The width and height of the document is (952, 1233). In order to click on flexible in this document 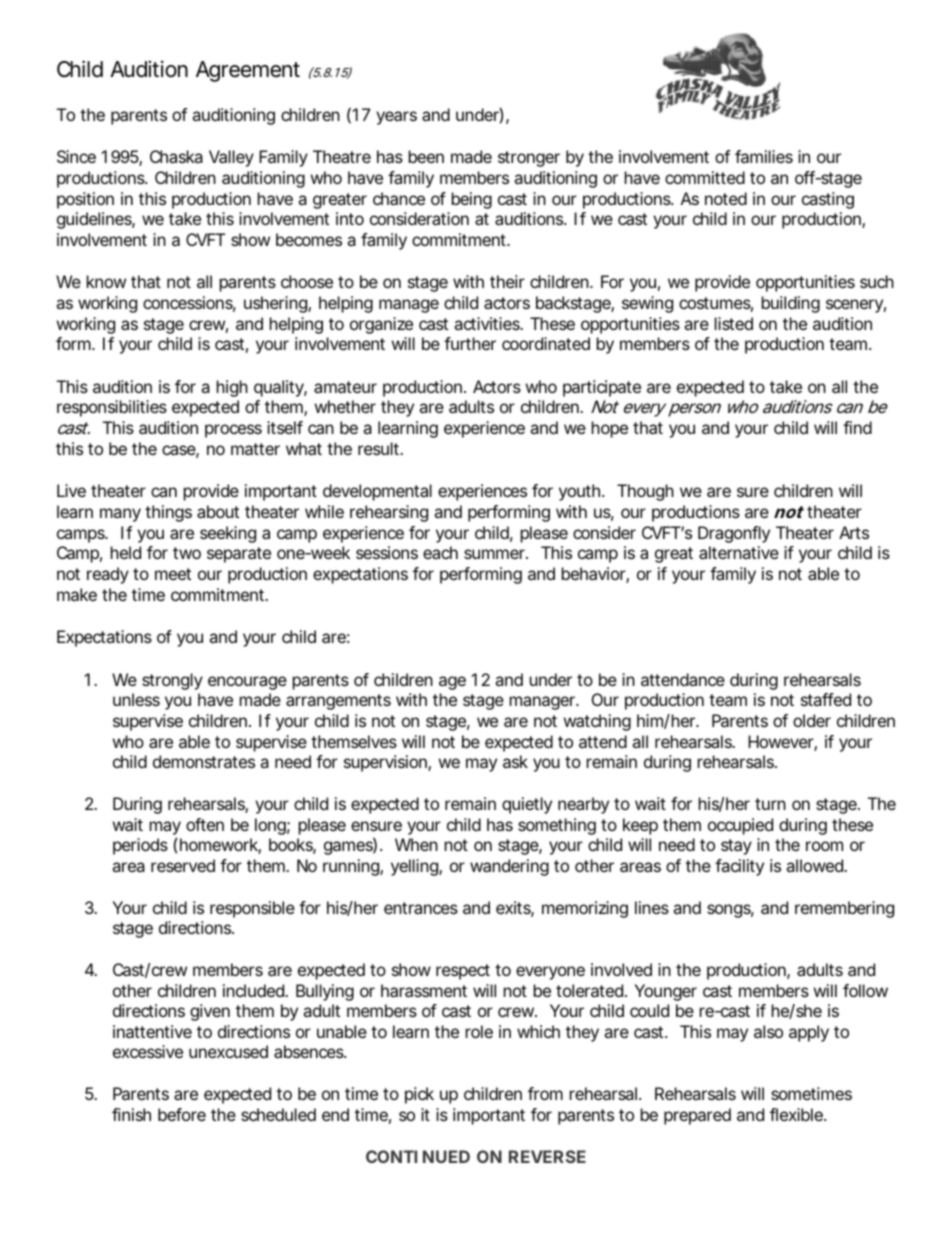, I will do `click(798, 1114)`.
